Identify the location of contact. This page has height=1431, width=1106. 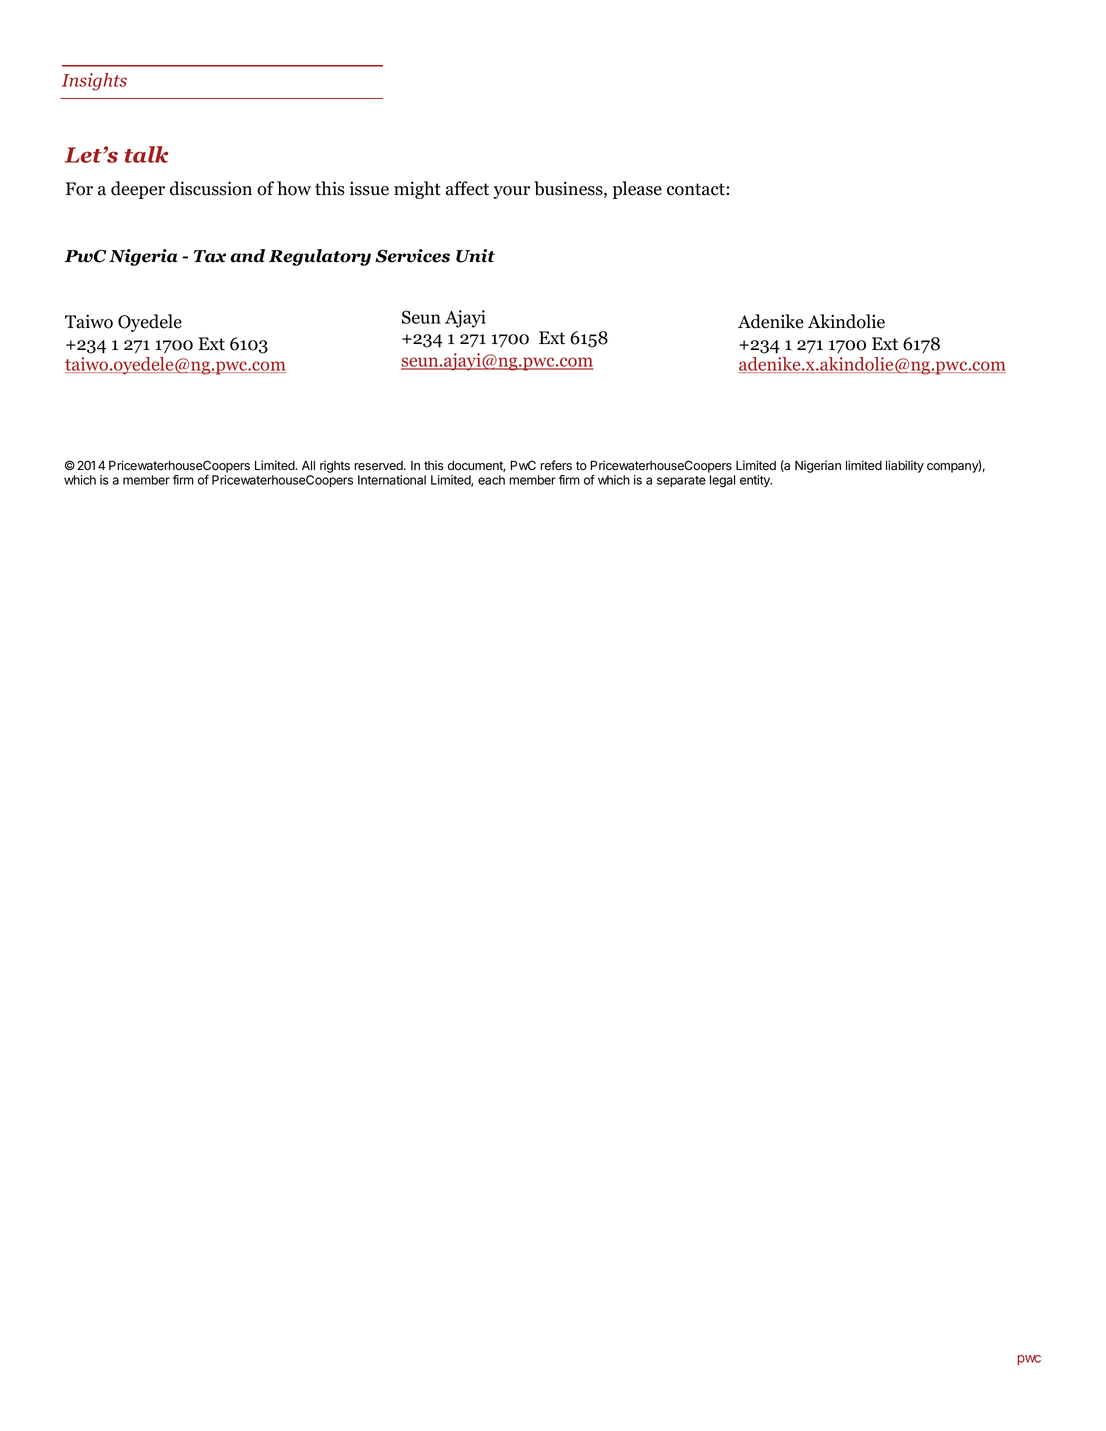
(697, 189).
